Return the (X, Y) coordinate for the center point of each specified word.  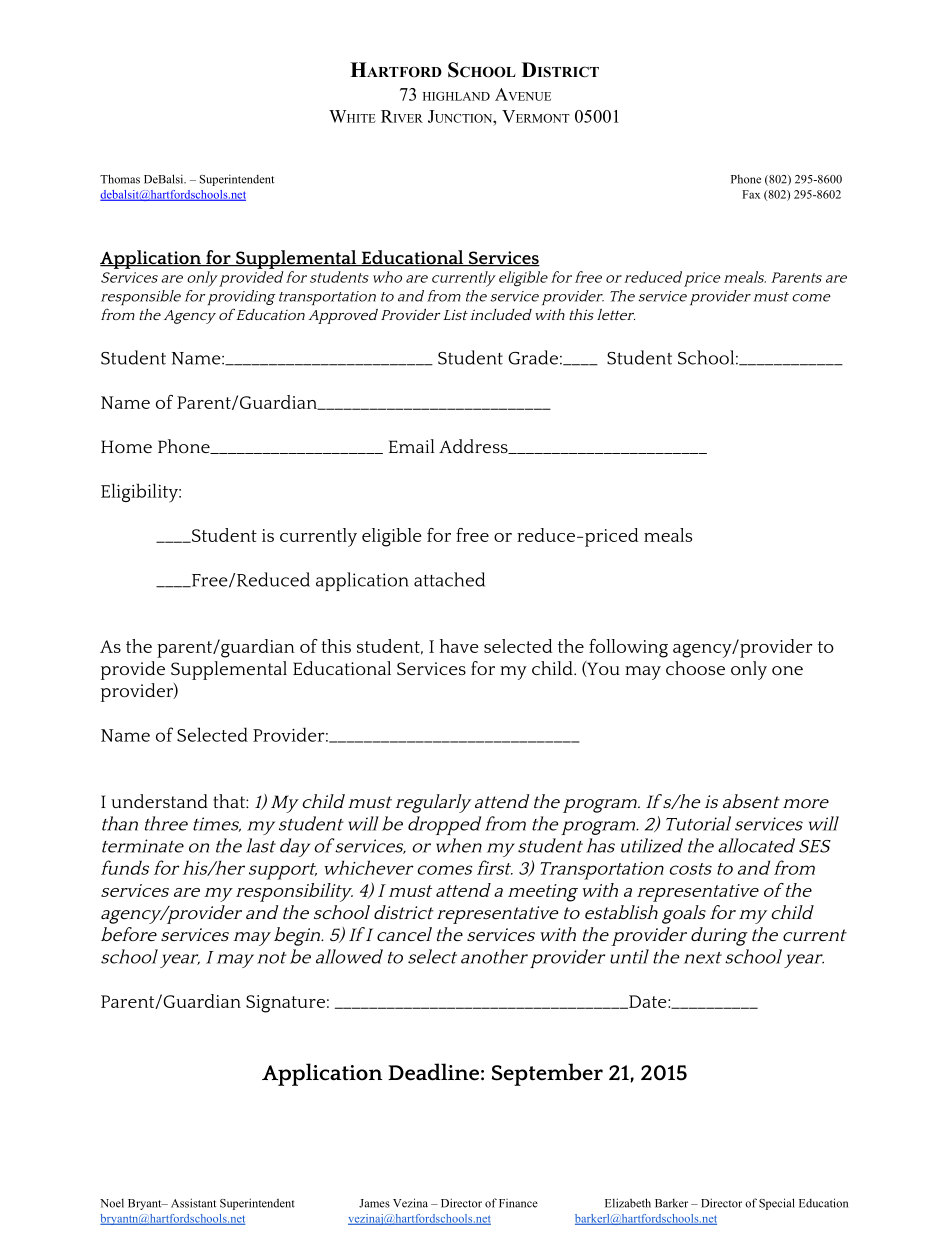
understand (159, 801)
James (374, 1203)
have (459, 646)
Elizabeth (628, 1203)
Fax (751, 194)
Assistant (193, 1203)
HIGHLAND (456, 96)
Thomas (120, 179)
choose (695, 668)
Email (412, 446)
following (628, 648)
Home (126, 446)
